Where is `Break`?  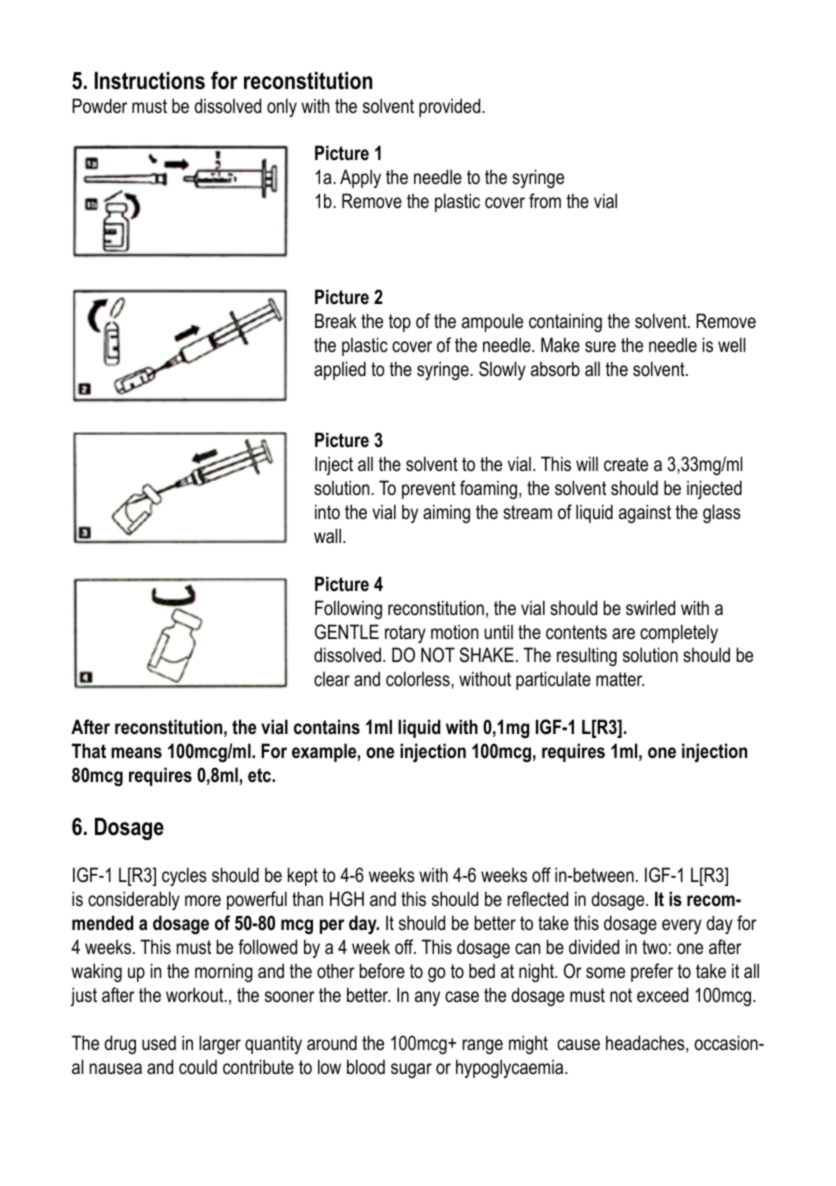 Break is located at coordinates (336, 321).
